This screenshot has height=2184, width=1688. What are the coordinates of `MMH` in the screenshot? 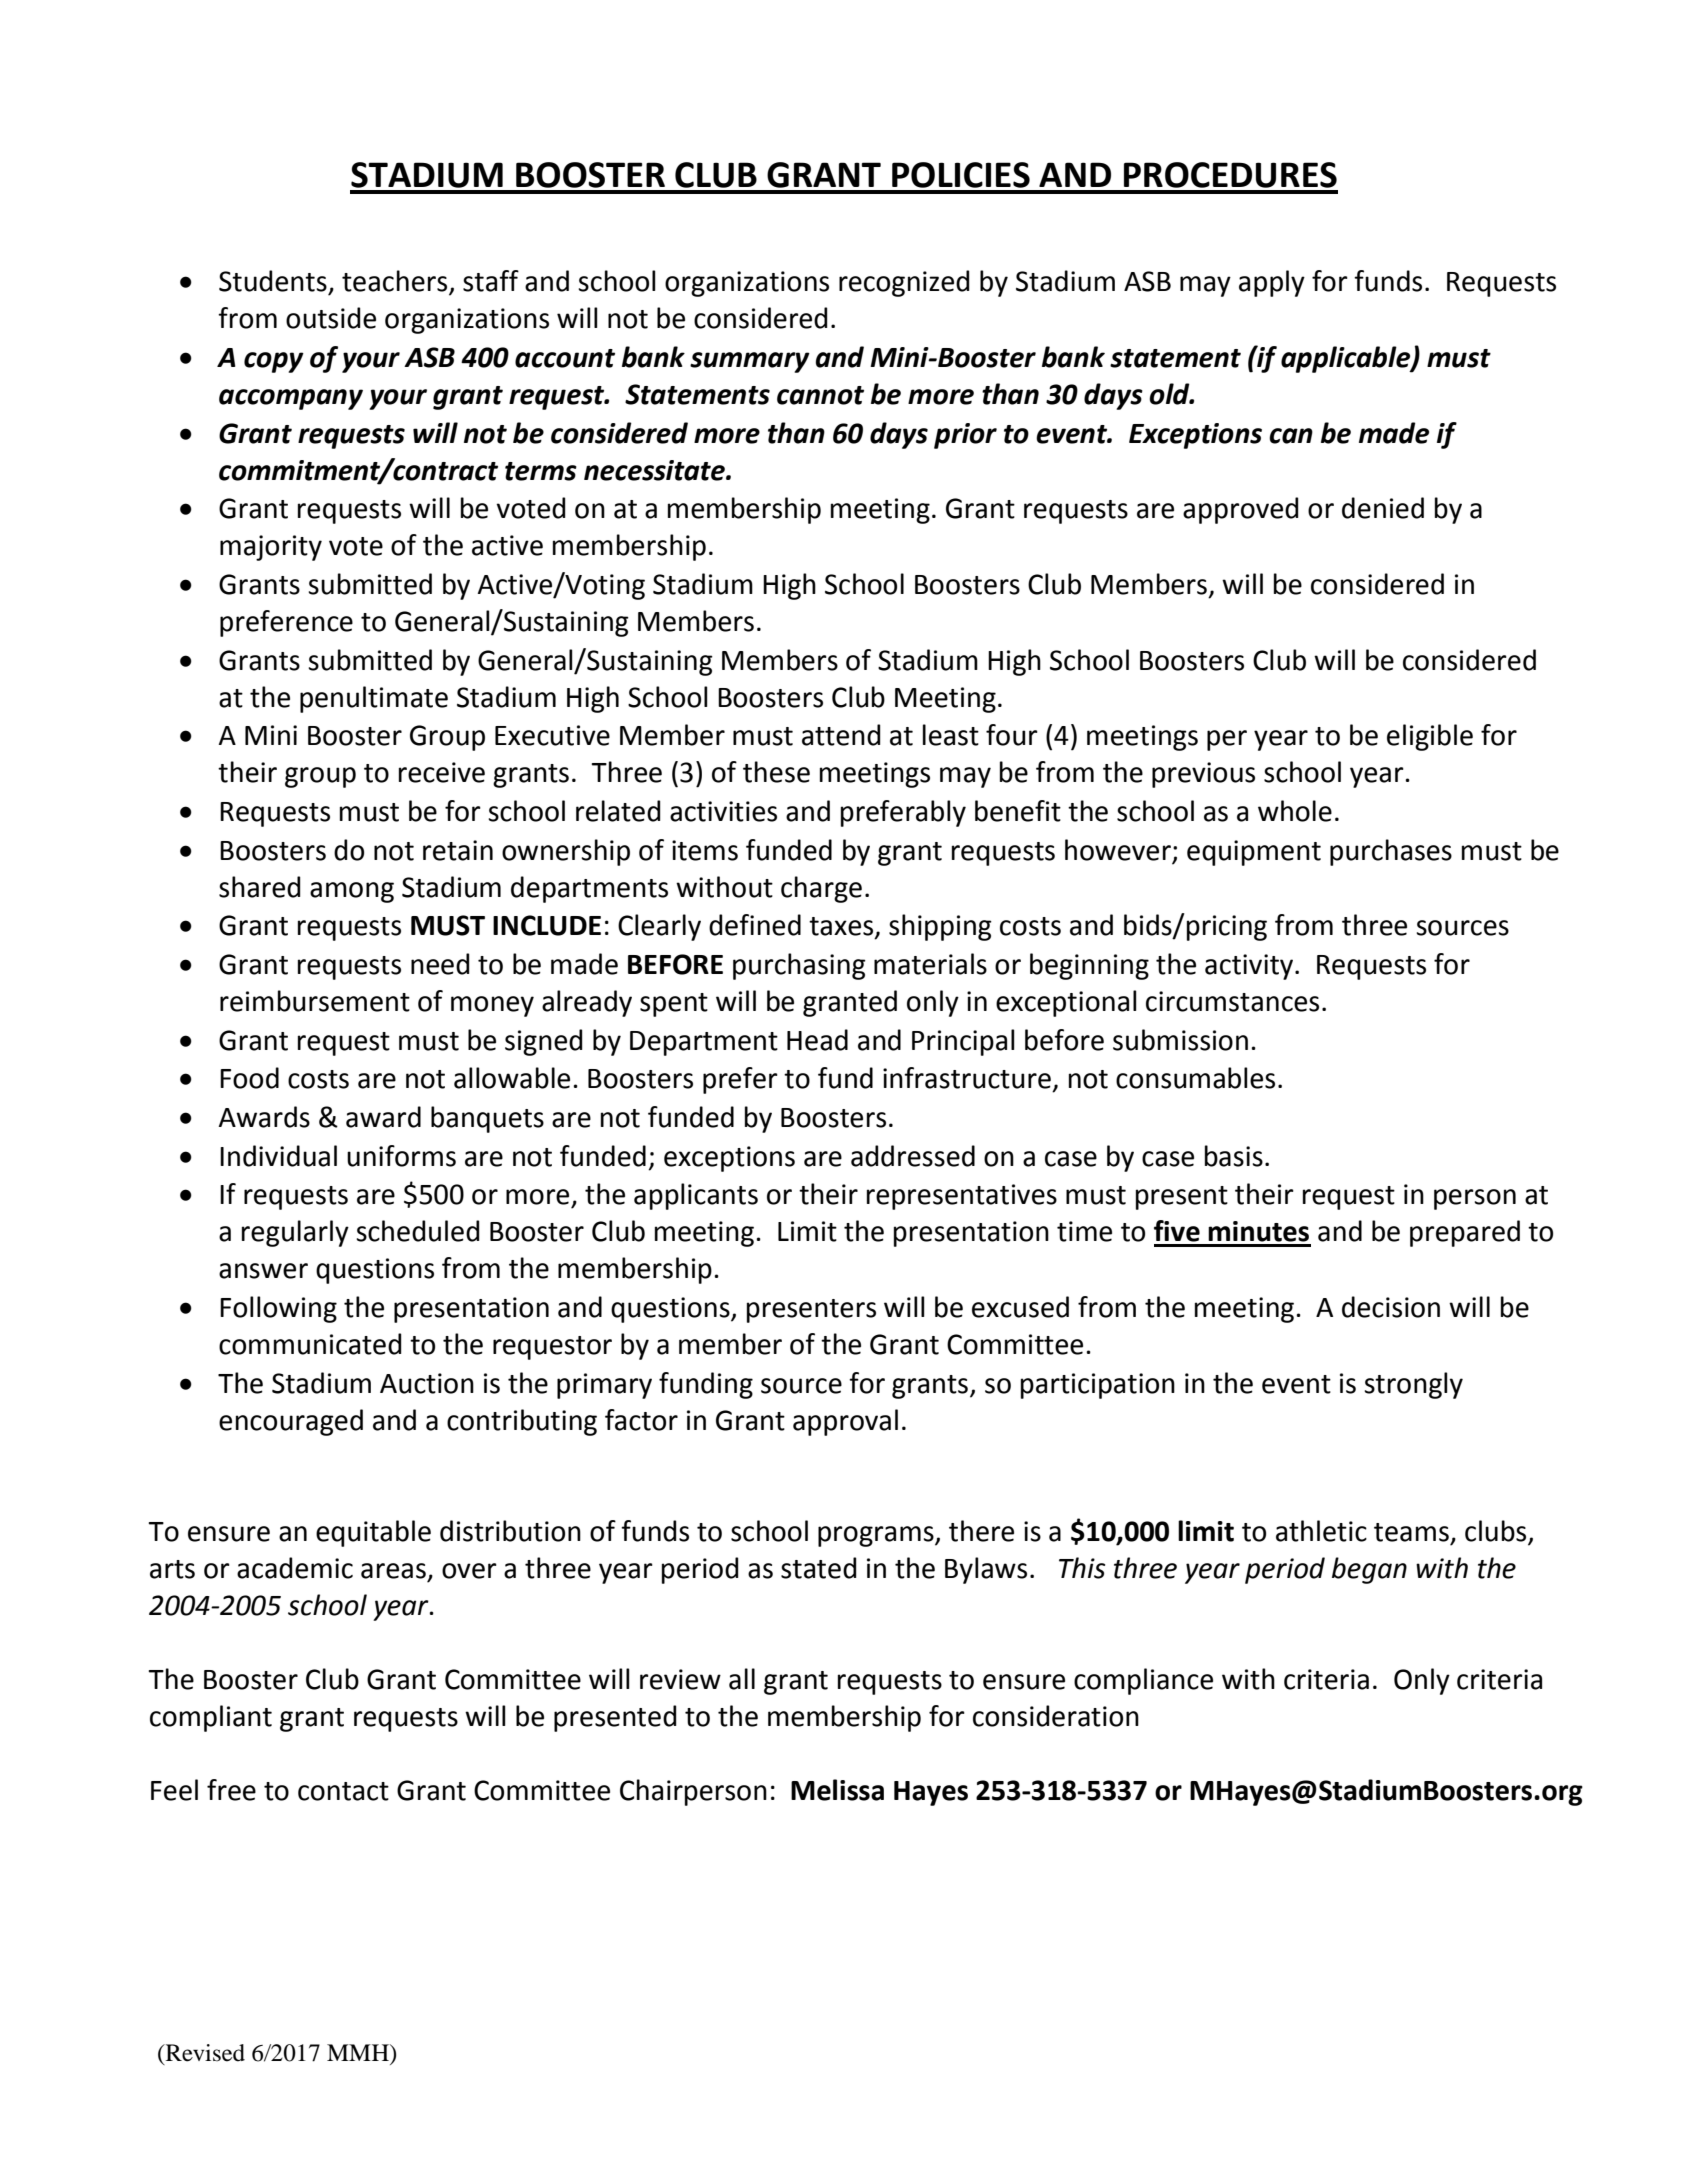 It's located at (359, 2052).
